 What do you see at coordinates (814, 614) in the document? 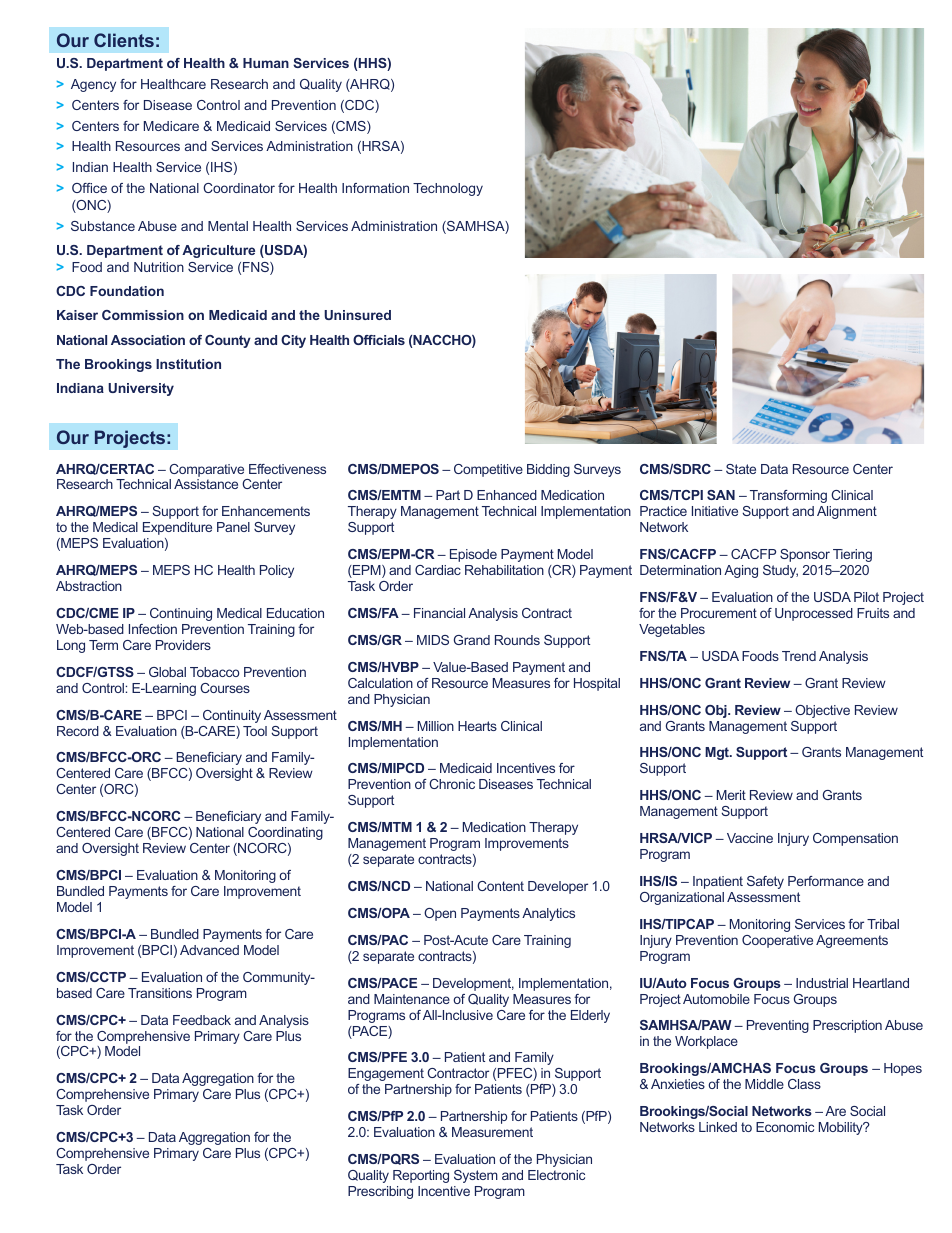
I see `Unprocessed` at bounding box center [814, 614].
